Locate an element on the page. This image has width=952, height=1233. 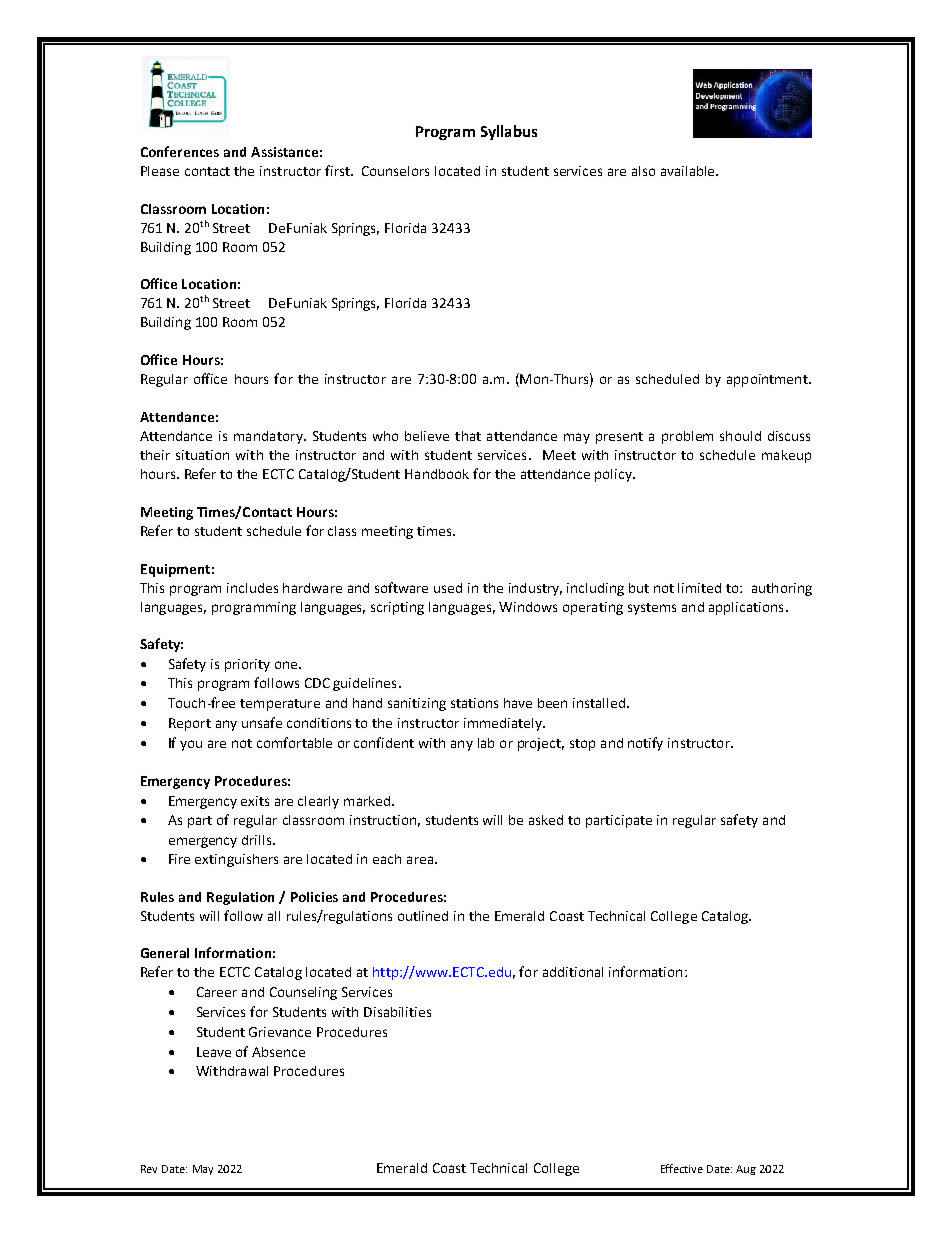
available is located at coordinates (689, 171).
